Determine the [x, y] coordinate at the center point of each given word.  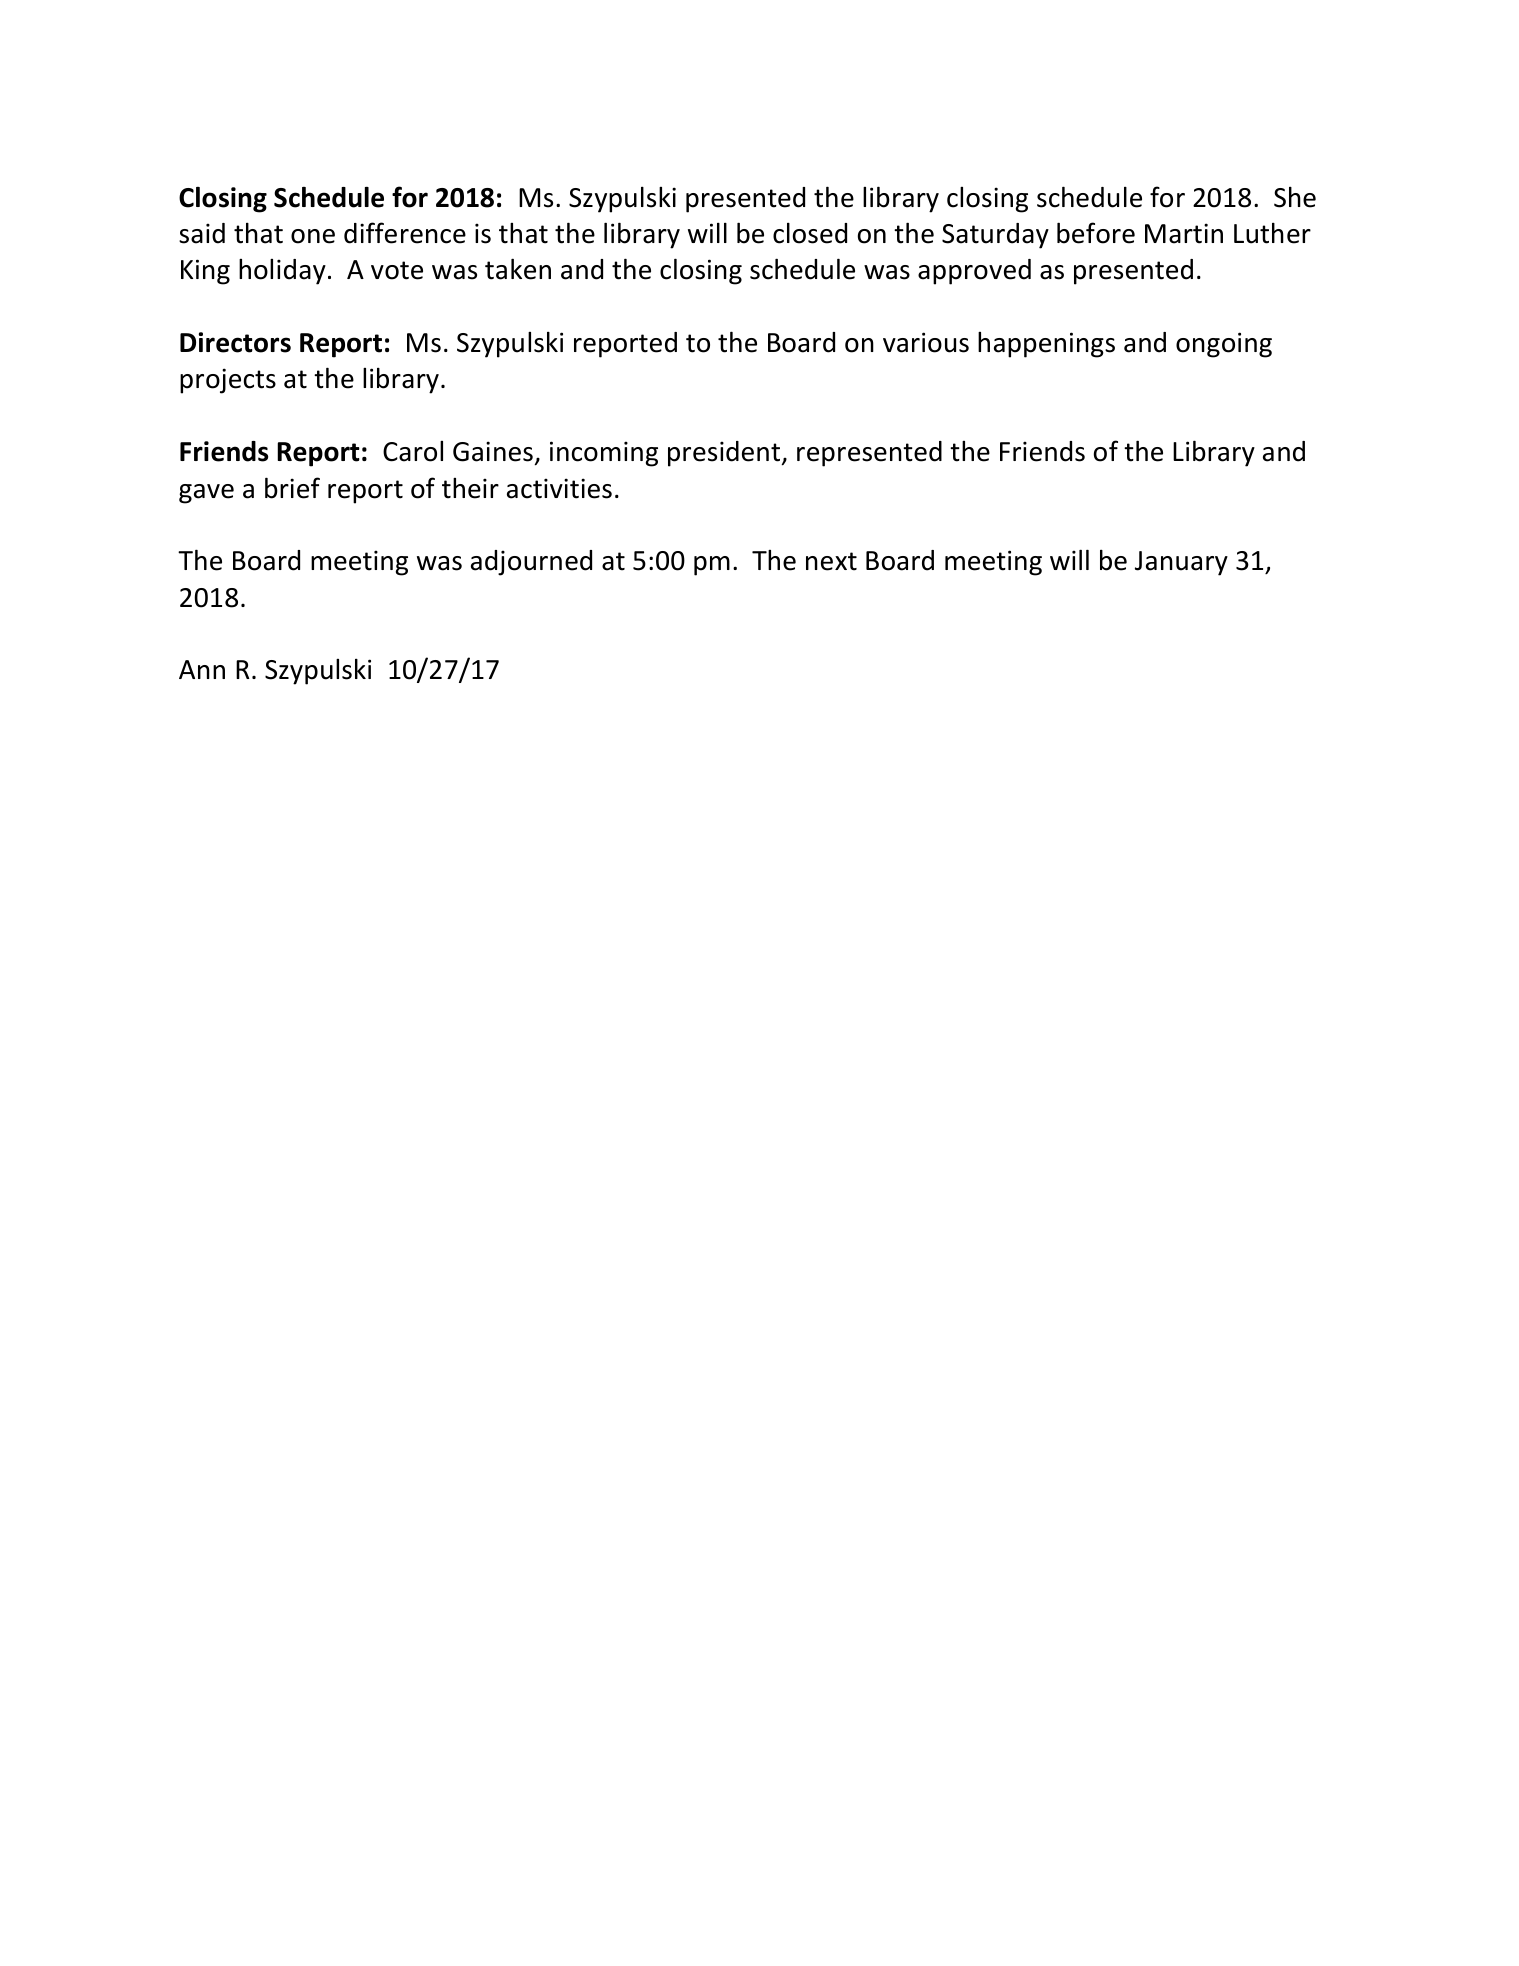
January [1181, 563]
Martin [1184, 233]
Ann [202, 669]
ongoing [1224, 345]
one [313, 236]
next [831, 561]
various [926, 342]
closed [810, 233]
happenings [1046, 345]
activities [559, 488]
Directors [235, 342]
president [725, 454]
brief [292, 488]
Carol [413, 451]
